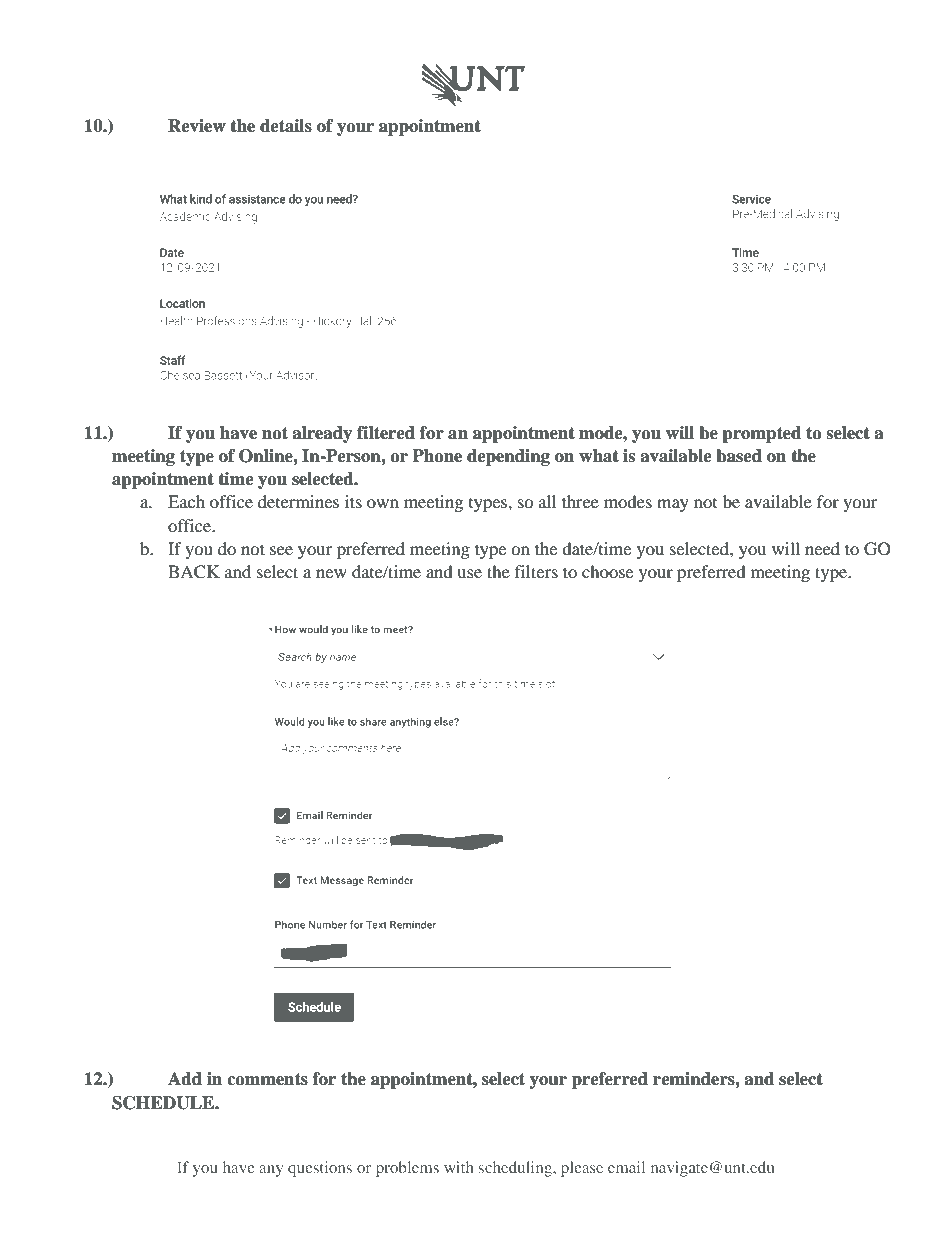 The image size is (952, 1233). What do you see at coordinates (508, 457) in the page?
I see `depending` at bounding box center [508, 457].
